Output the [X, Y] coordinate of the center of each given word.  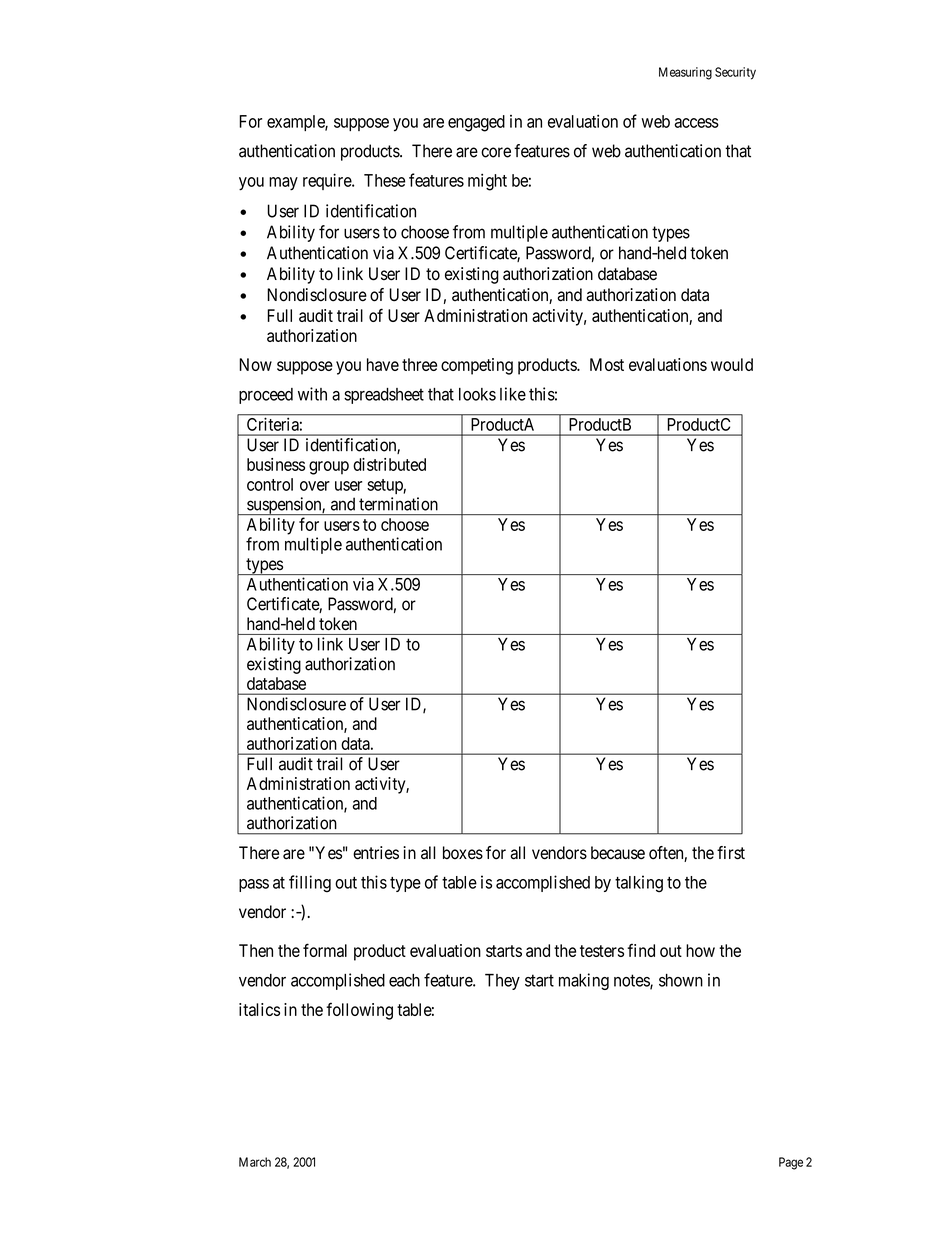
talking [639, 884]
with [312, 394]
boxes [463, 853]
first [731, 853]
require [328, 181]
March [255, 1162]
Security [735, 73]
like [513, 394]
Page [791, 1163]
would [732, 364]
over [315, 486]
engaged [476, 123]
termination [398, 504]
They [502, 982]
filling [310, 884]
